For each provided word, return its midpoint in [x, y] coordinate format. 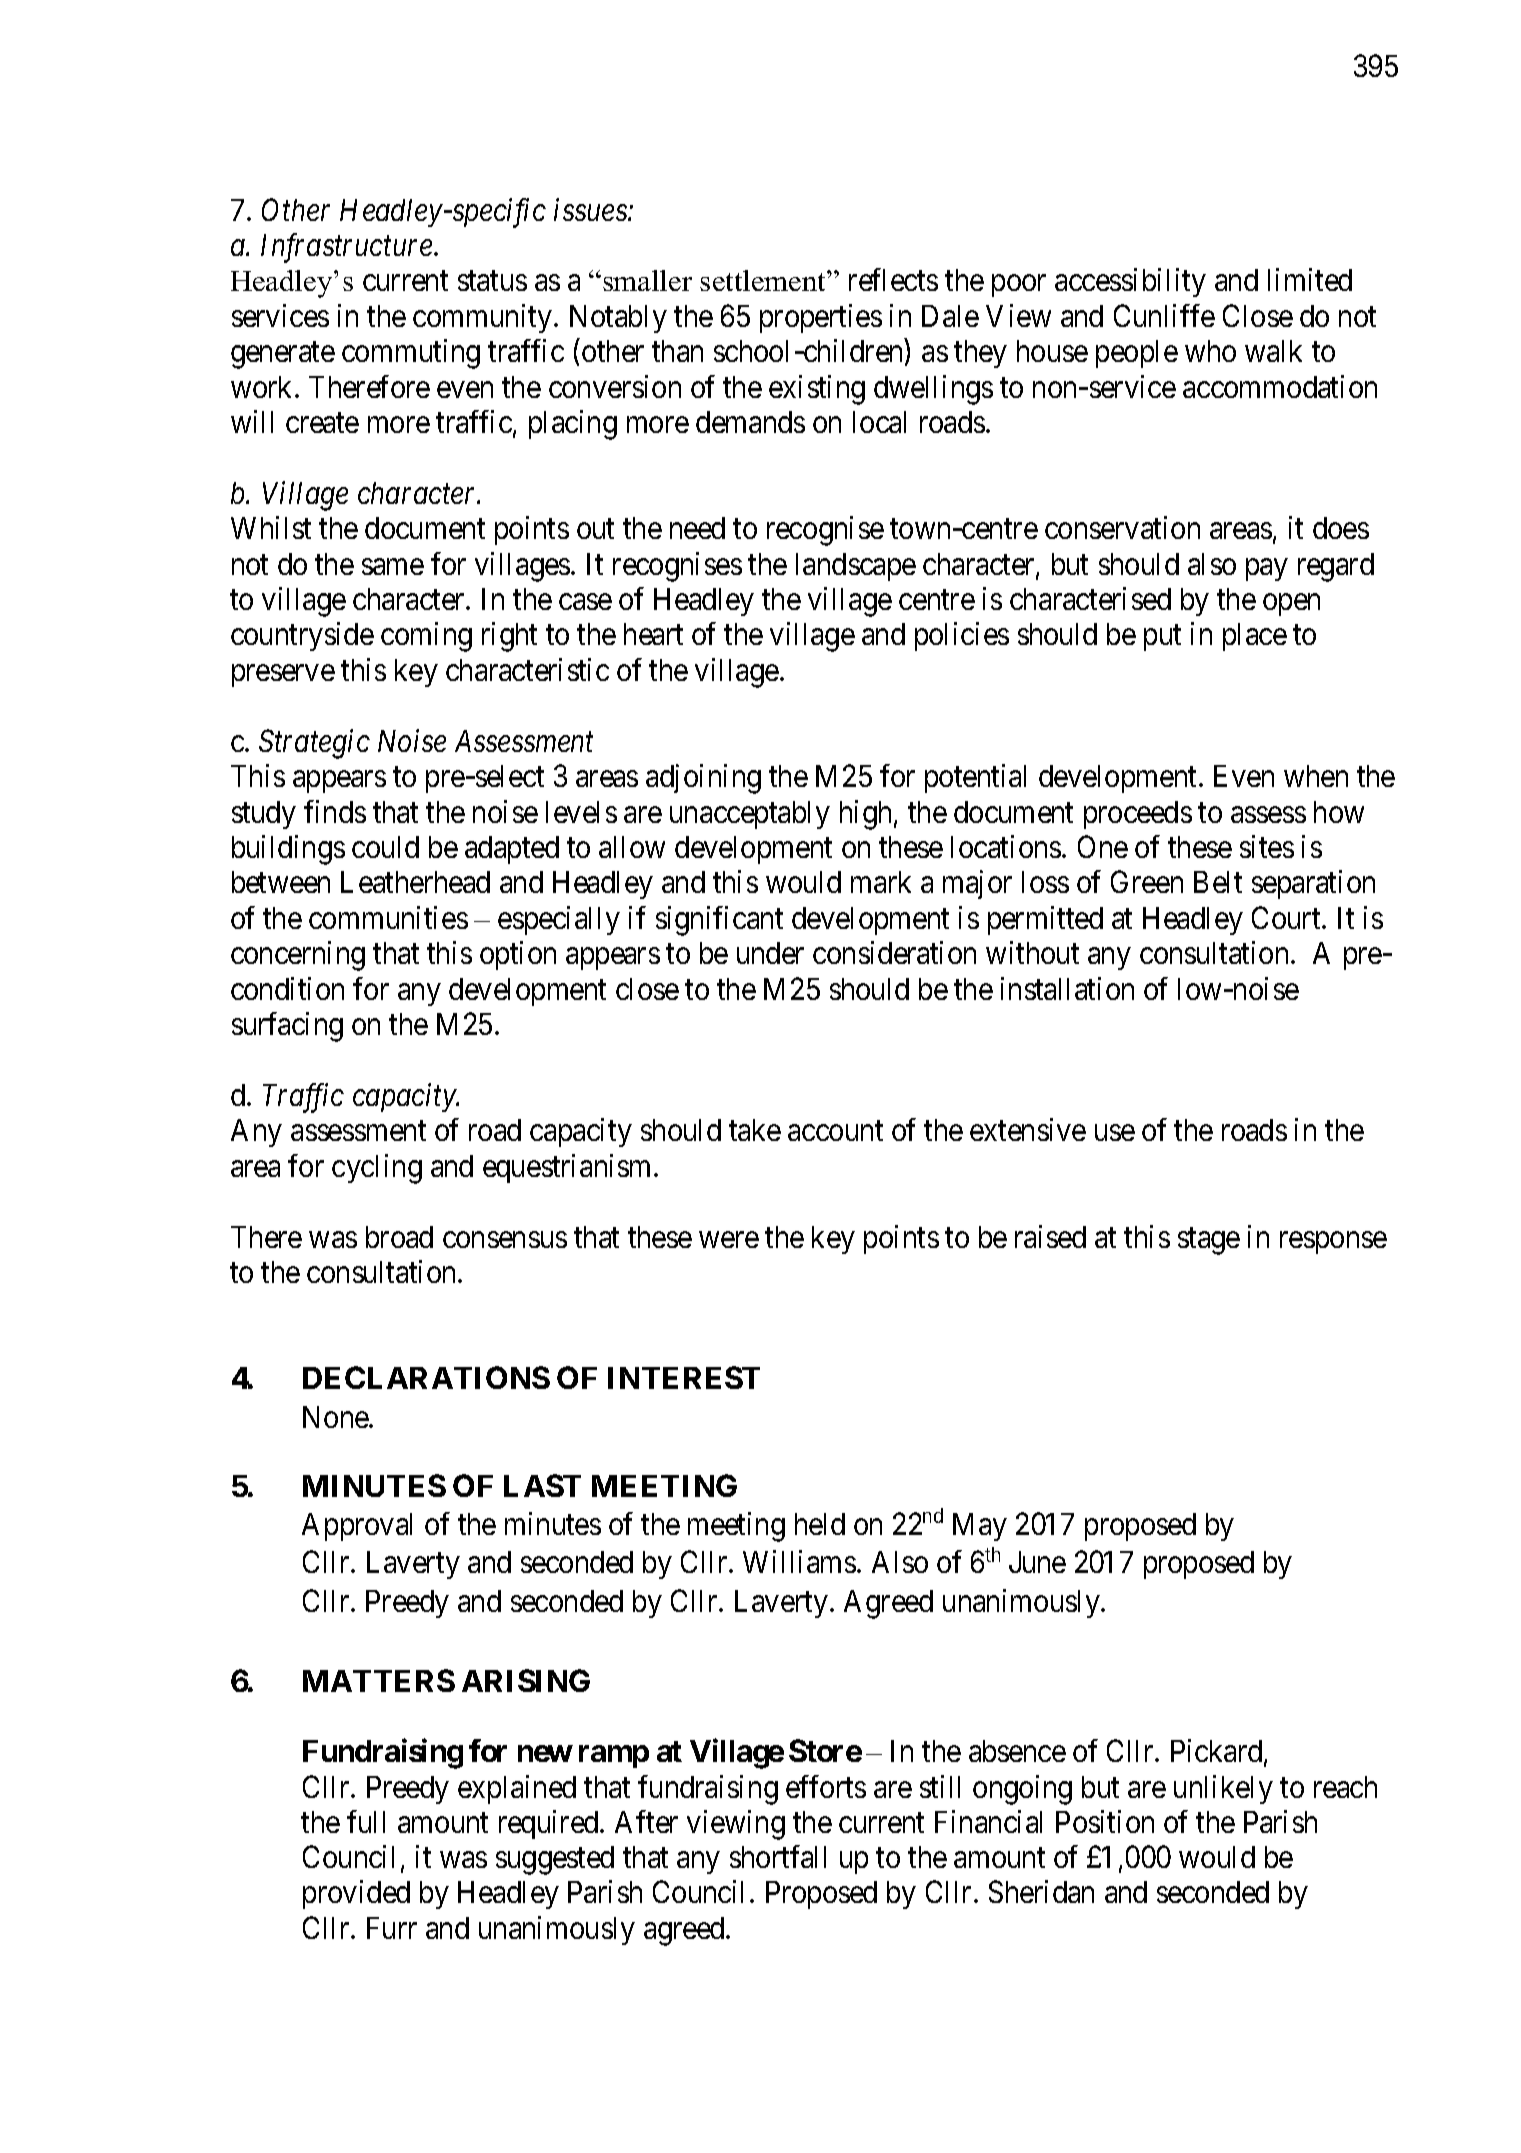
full [366, 1821]
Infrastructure [346, 248]
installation [1067, 988]
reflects [893, 279]
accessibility [1130, 282]
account [835, 1131]
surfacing [287, 1027]
